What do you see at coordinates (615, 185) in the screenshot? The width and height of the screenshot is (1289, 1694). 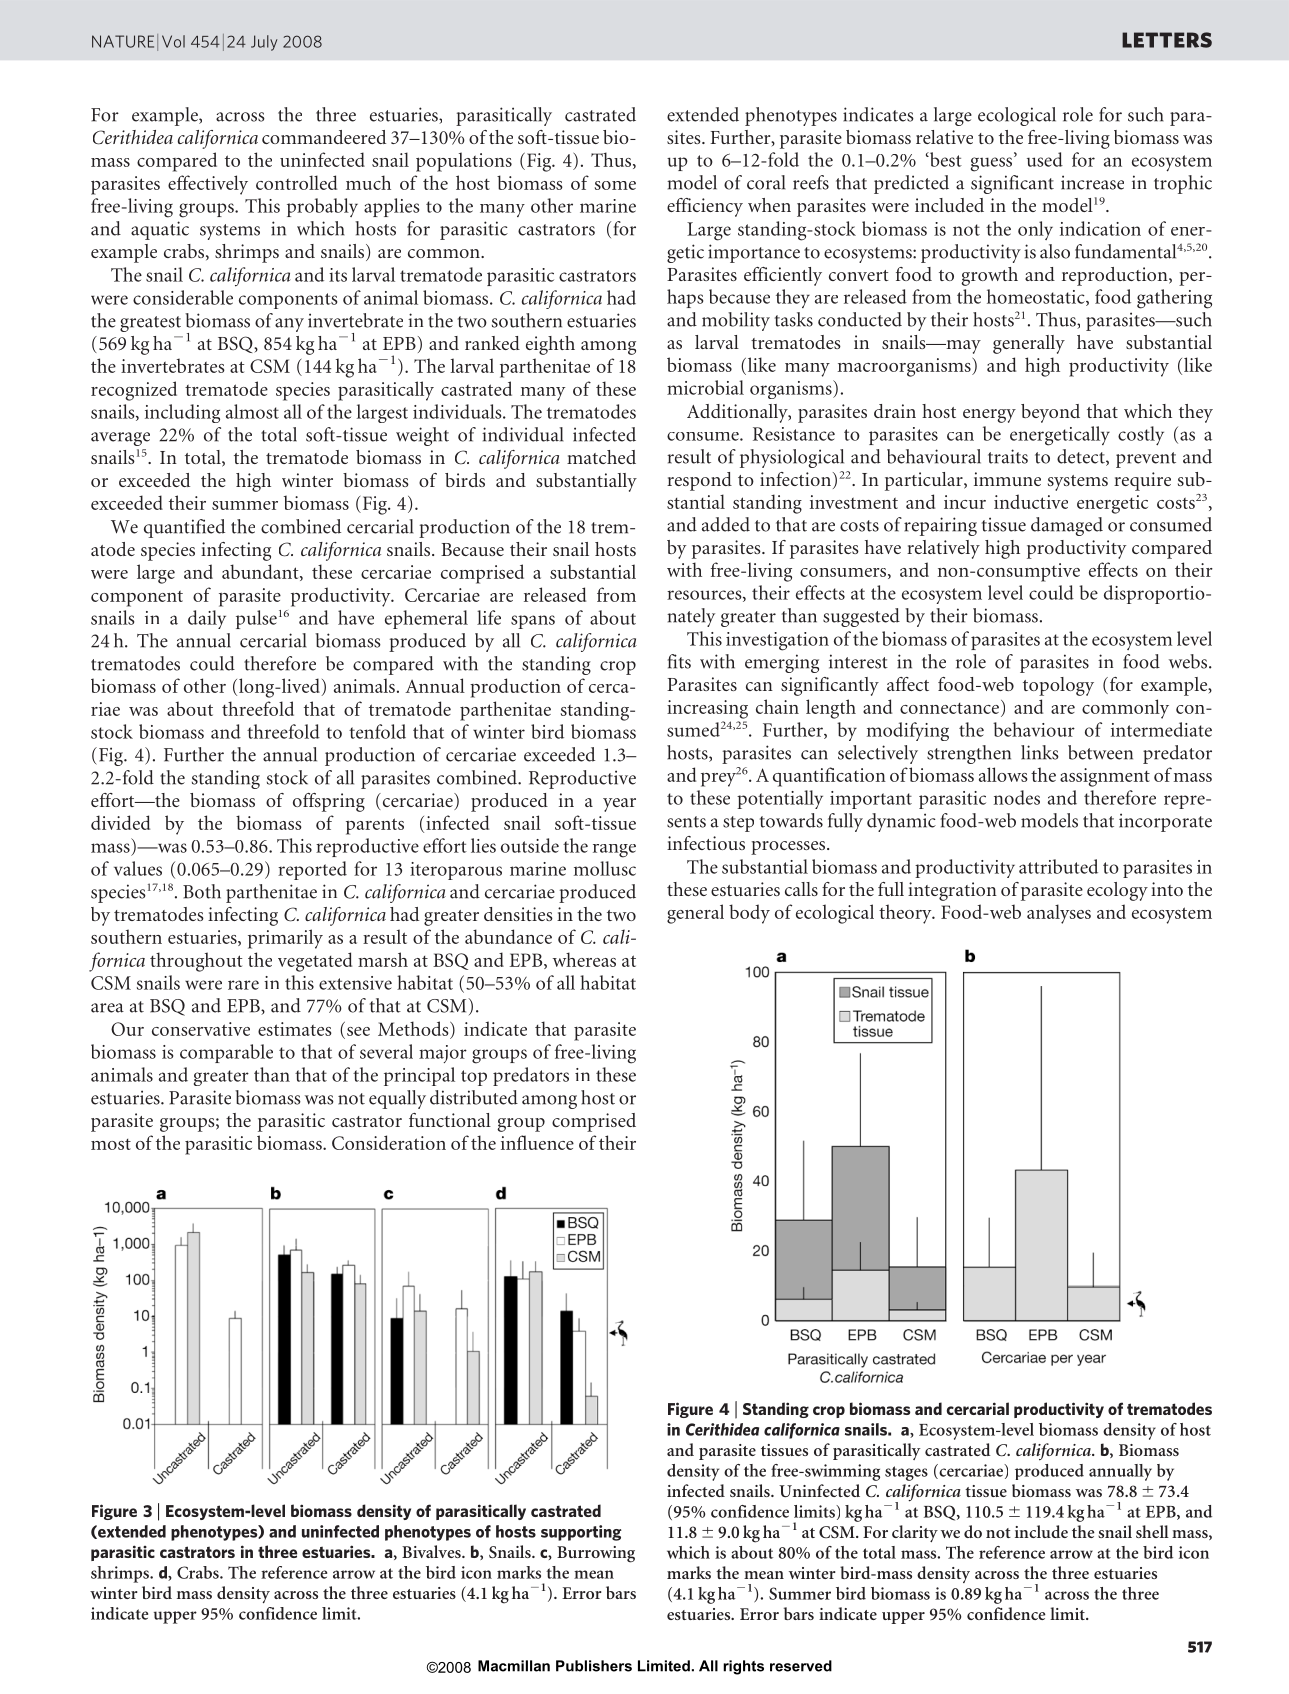 I see `some` at bounding box center [615, 185].
